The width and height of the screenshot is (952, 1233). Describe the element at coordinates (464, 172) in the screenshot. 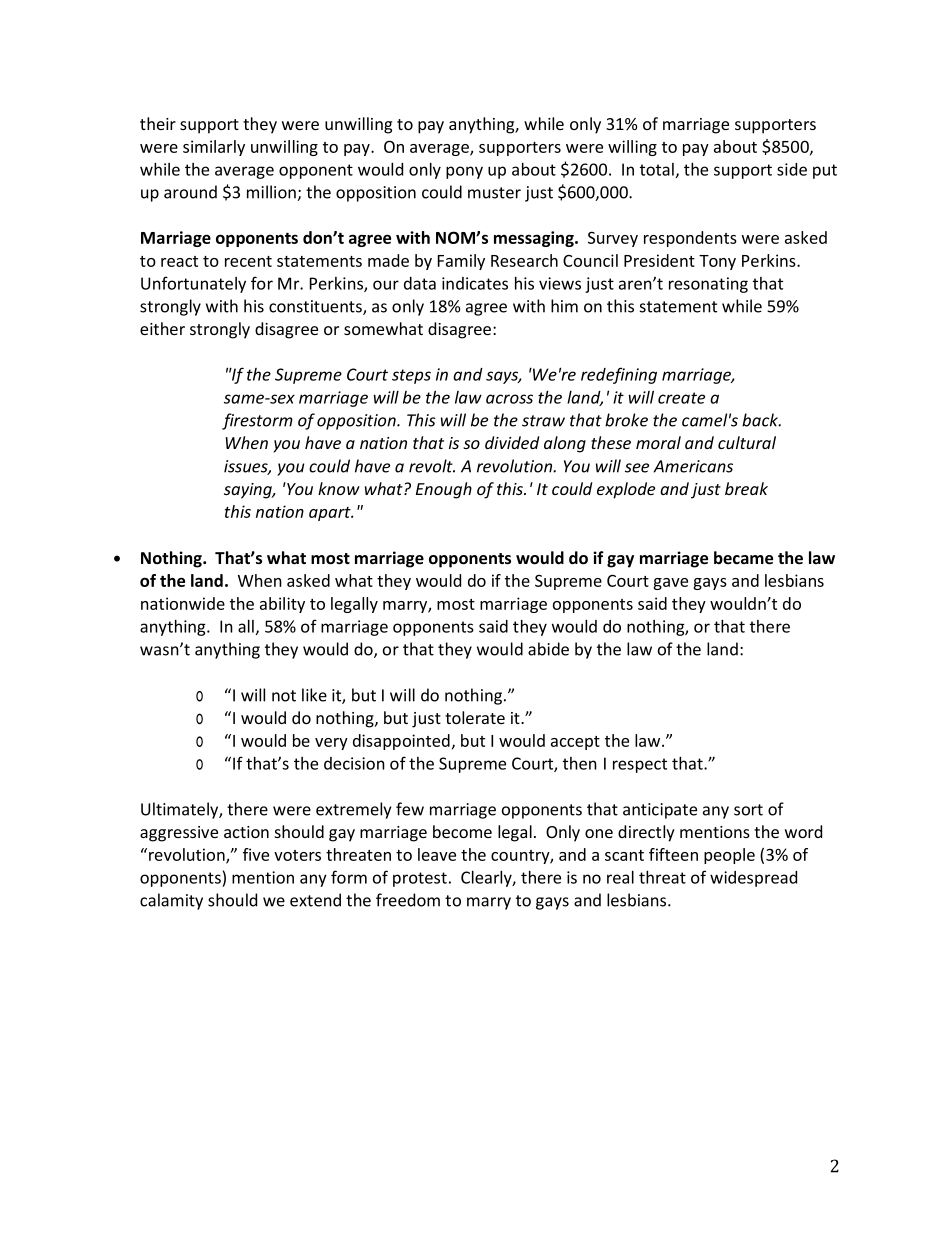

I see `pony` at that location.
